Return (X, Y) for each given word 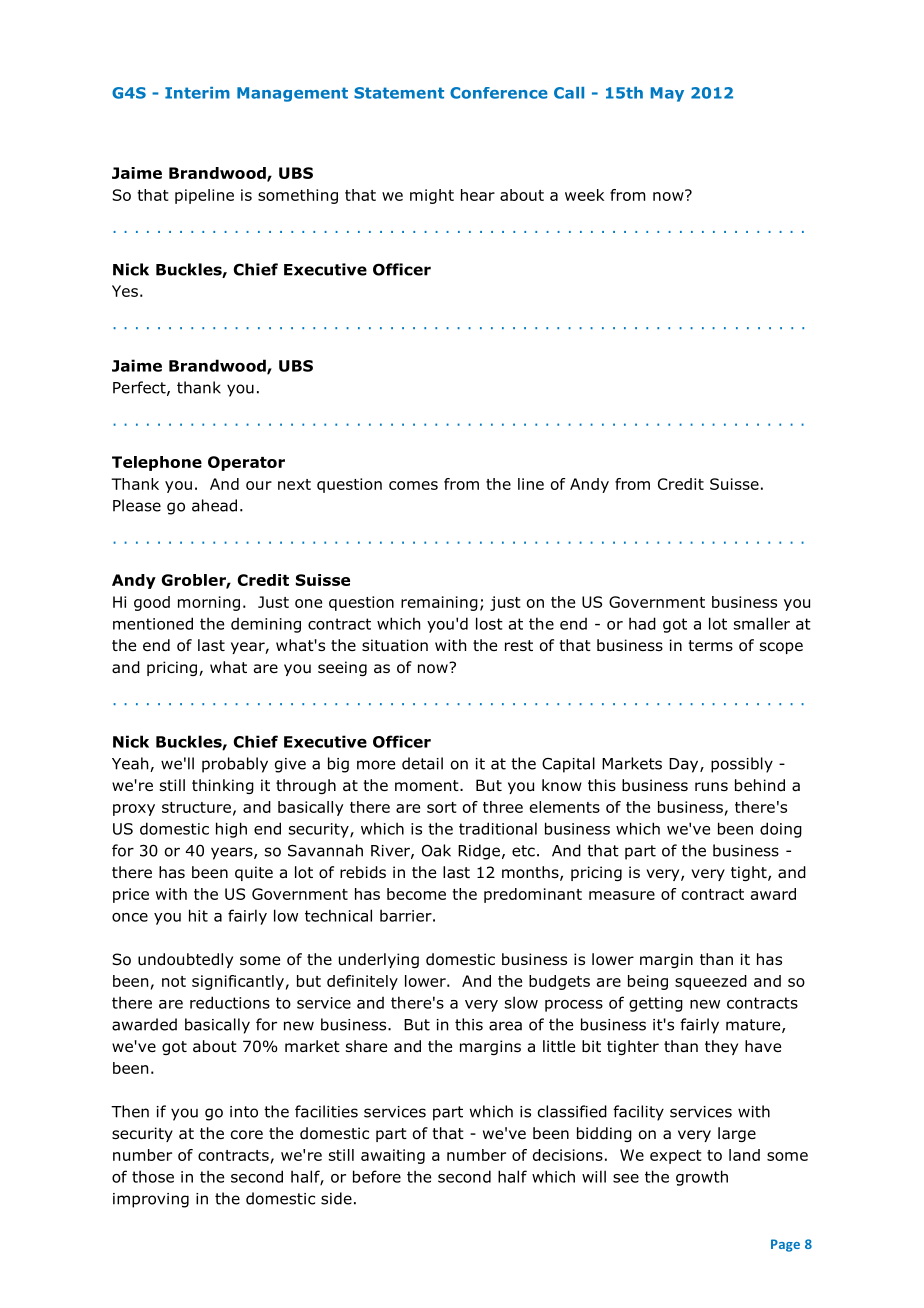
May (667, 94)
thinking (223, 786)
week (584, 195)
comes (413, 485)
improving (151, 1200)
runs (711, 787)
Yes (125, 291)
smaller (762, 623)
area (505, 1026)
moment (428, 786)
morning (209, 603)
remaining (439, 603)
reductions (230, 1002)
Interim (197, 93)
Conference (499, 93)
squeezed (711, 982)
